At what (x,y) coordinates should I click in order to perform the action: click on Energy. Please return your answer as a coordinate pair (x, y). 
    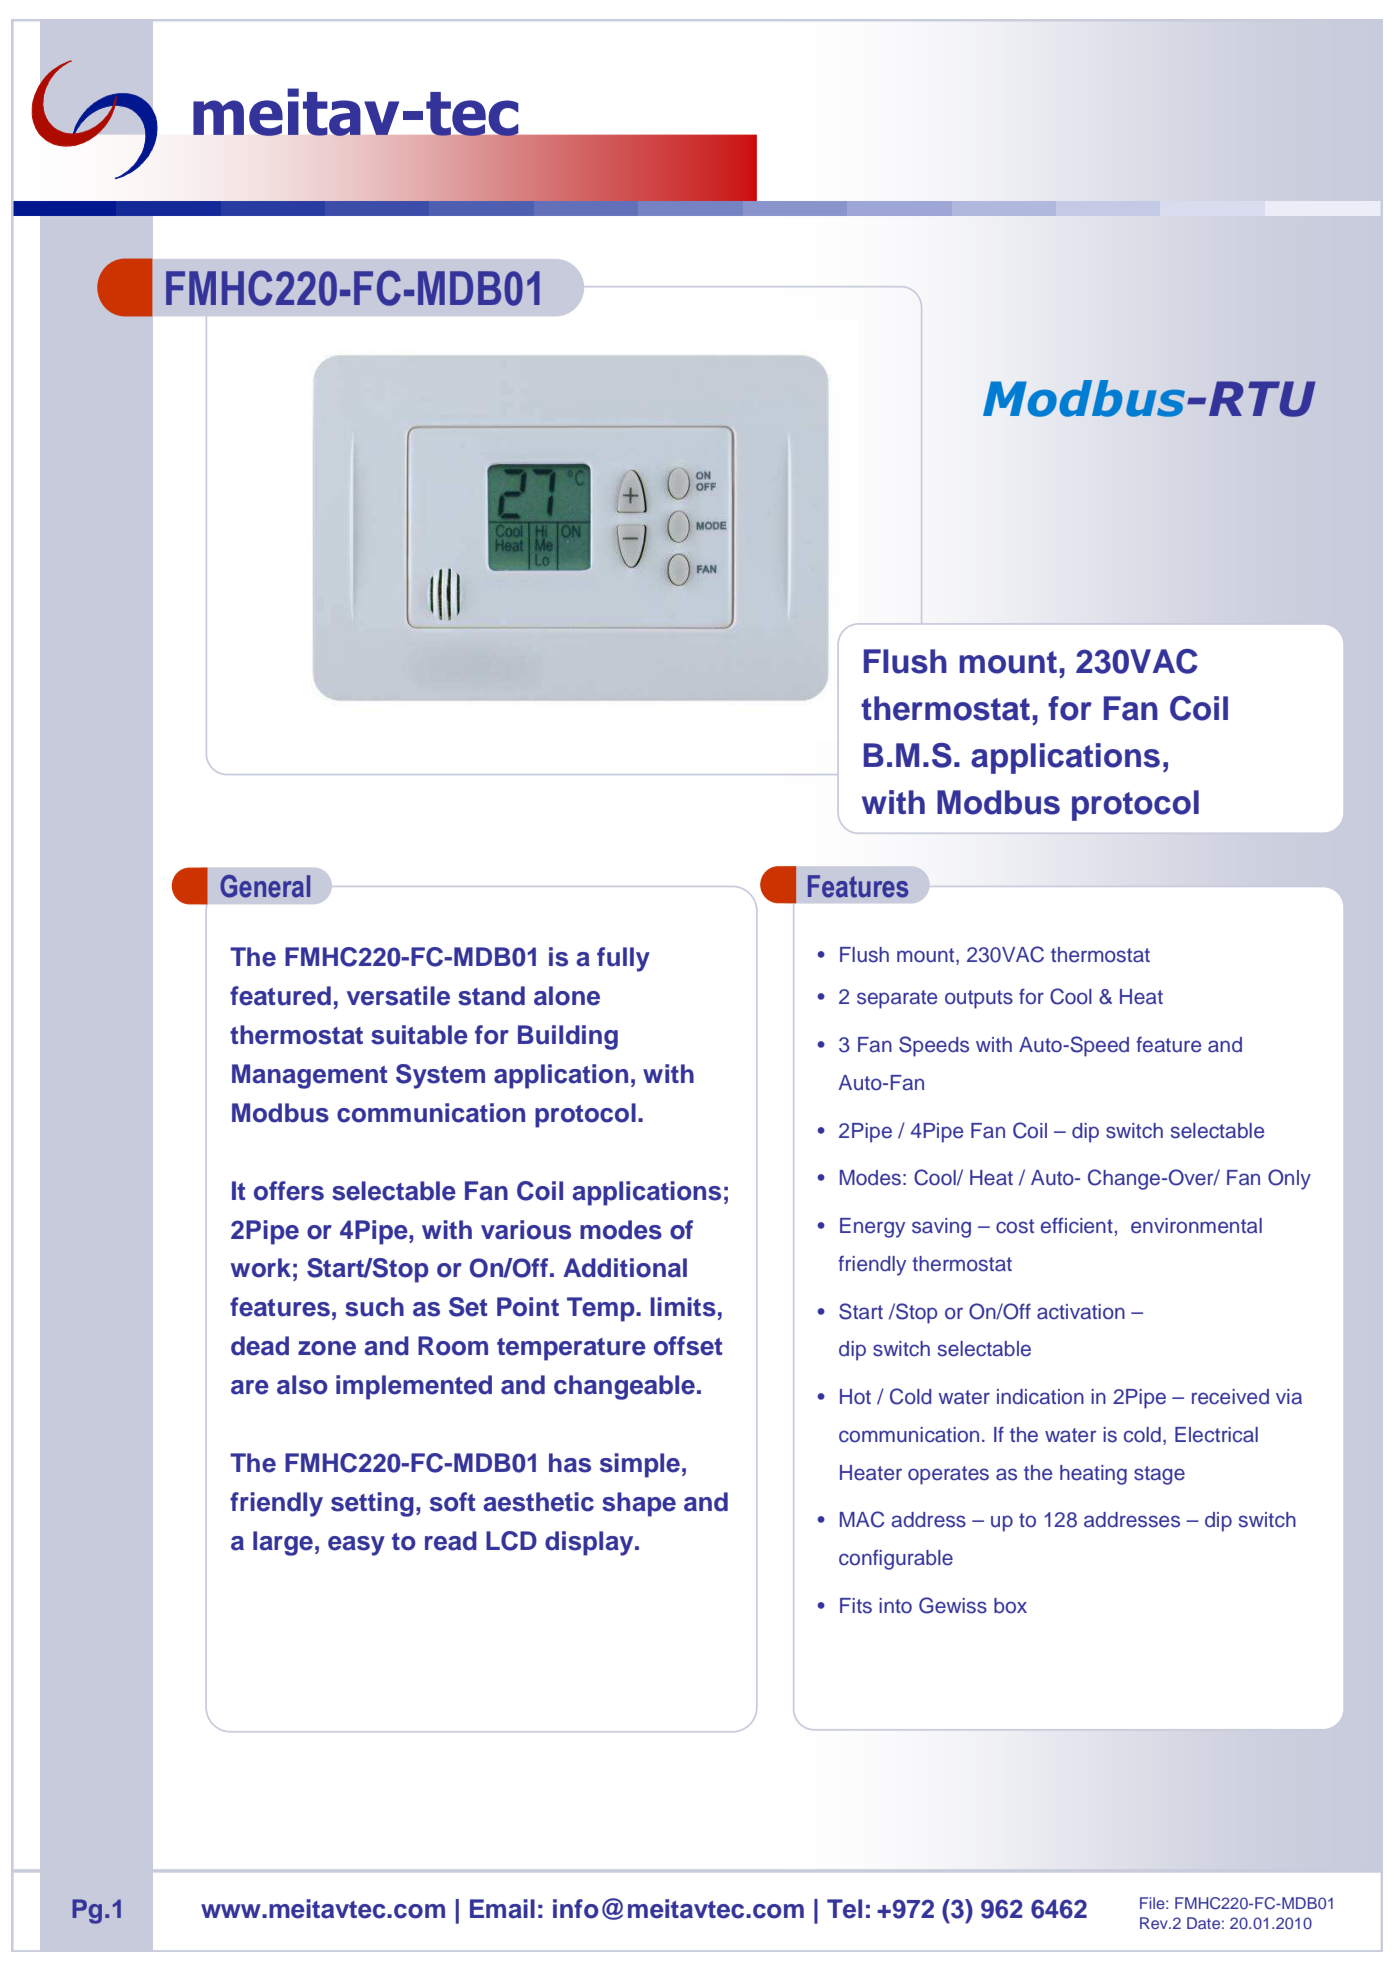
    Looking at the image, I should click on (872, 1228).
